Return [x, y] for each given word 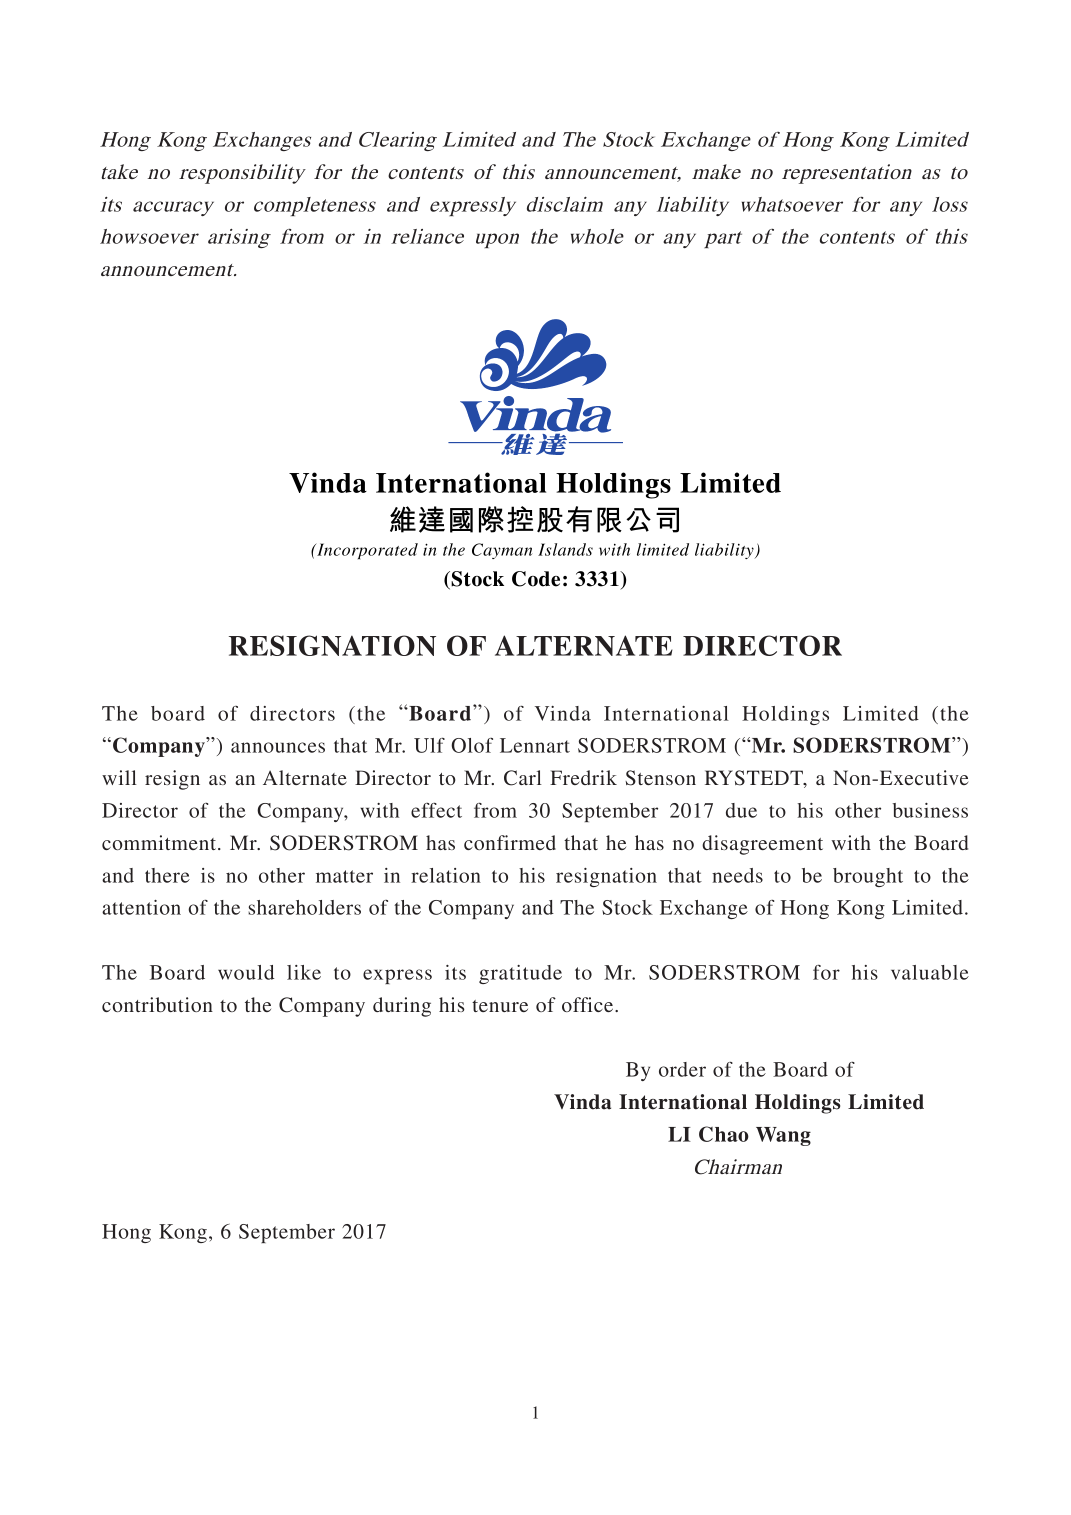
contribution [157, 1004]
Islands [565, 549]
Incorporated [366, 551]
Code [536, 579]
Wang [783, 1136]
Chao [724, 1134]
